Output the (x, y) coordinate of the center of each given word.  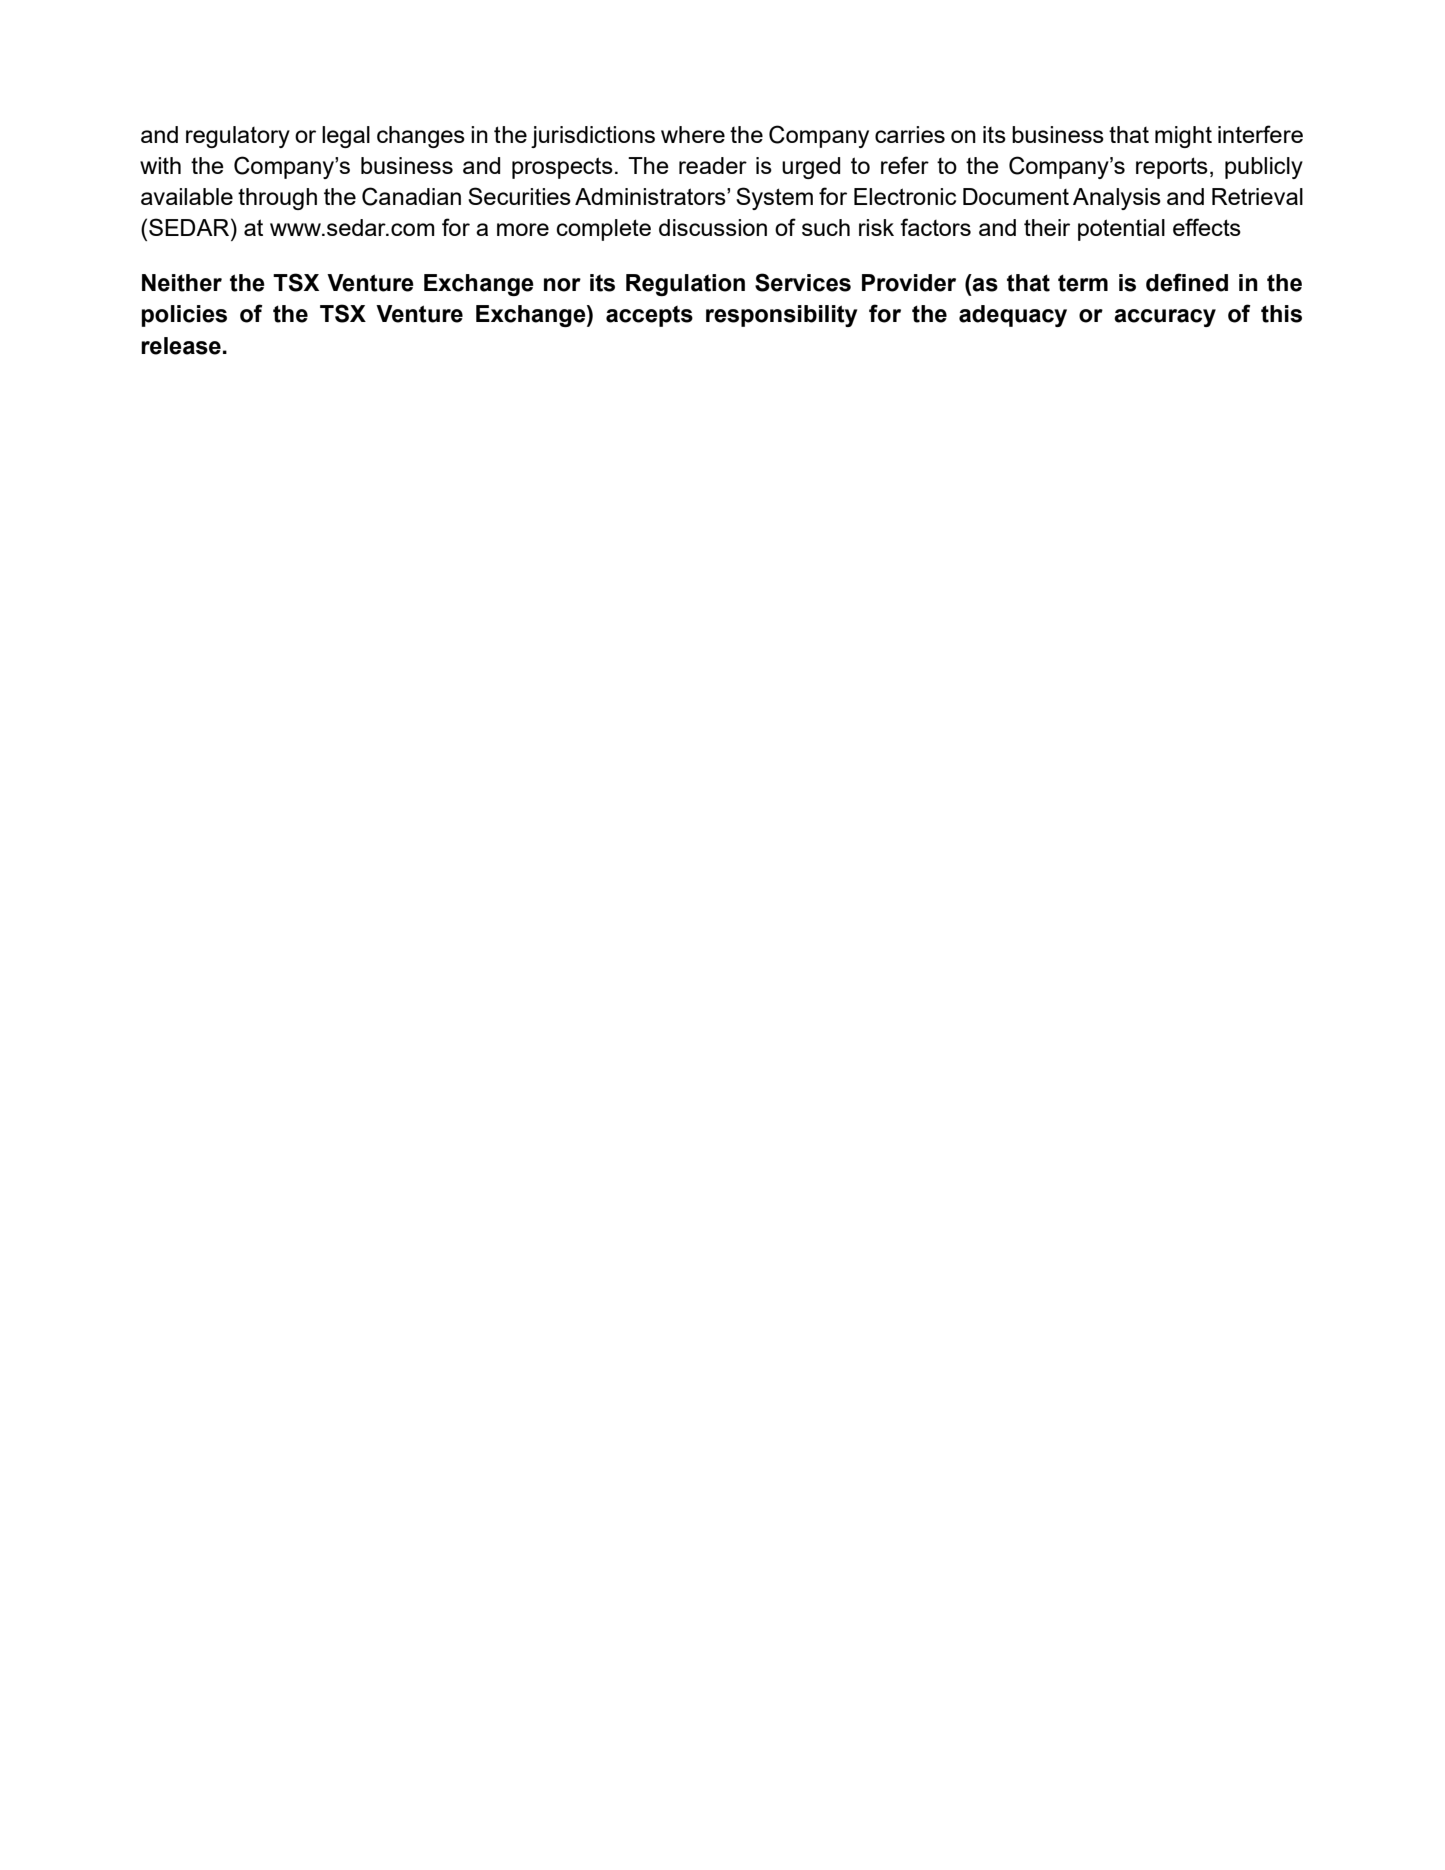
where (693, 134)
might (1183, 137)
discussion (713, 227)
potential (1121, 230)
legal (346, 137)
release (181, 346)
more (523, 229)
